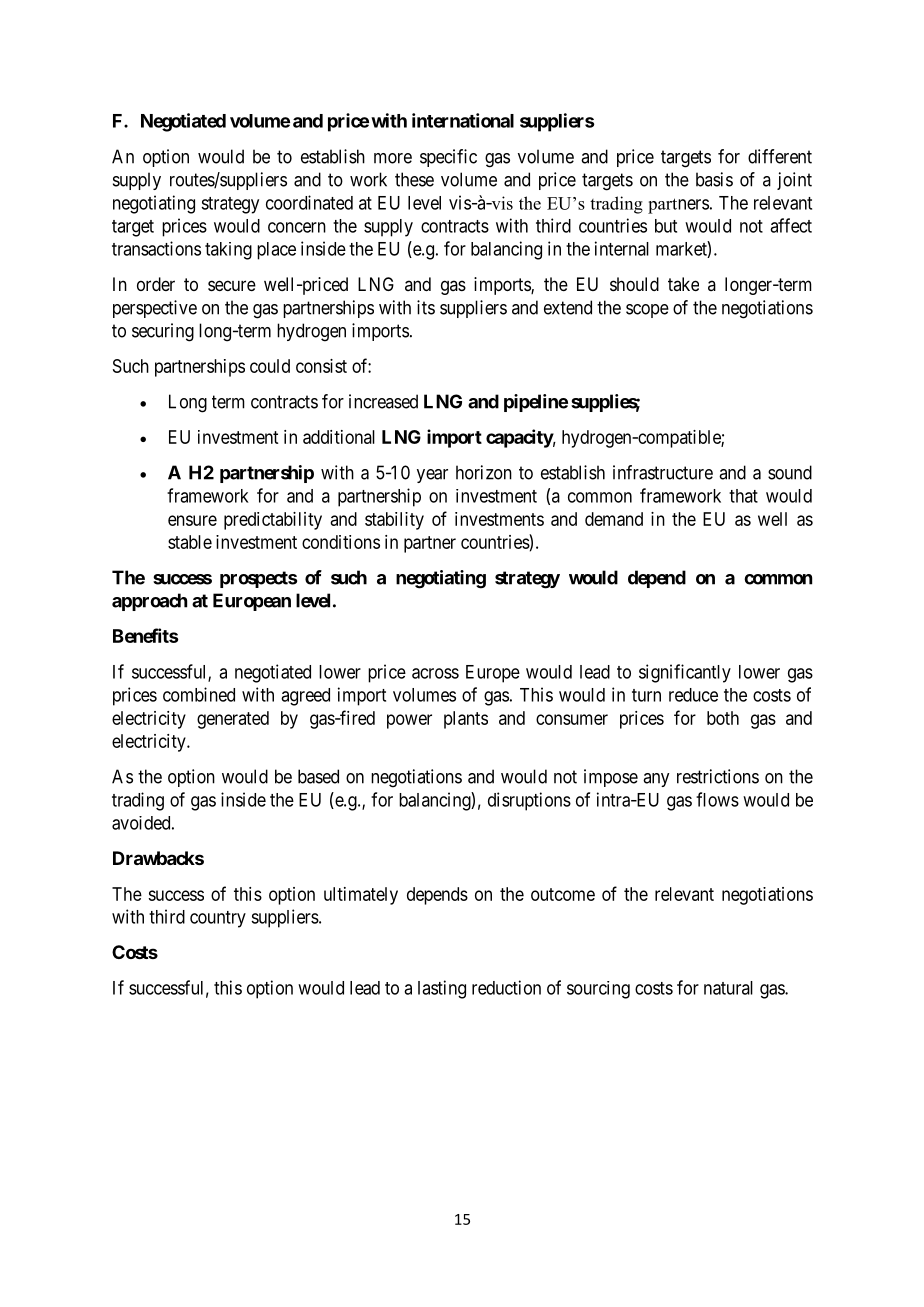 The height and width of the document is (1307, 924). Describe the element at coordinates (466, 720) in the document. I see `plants` at that location.
